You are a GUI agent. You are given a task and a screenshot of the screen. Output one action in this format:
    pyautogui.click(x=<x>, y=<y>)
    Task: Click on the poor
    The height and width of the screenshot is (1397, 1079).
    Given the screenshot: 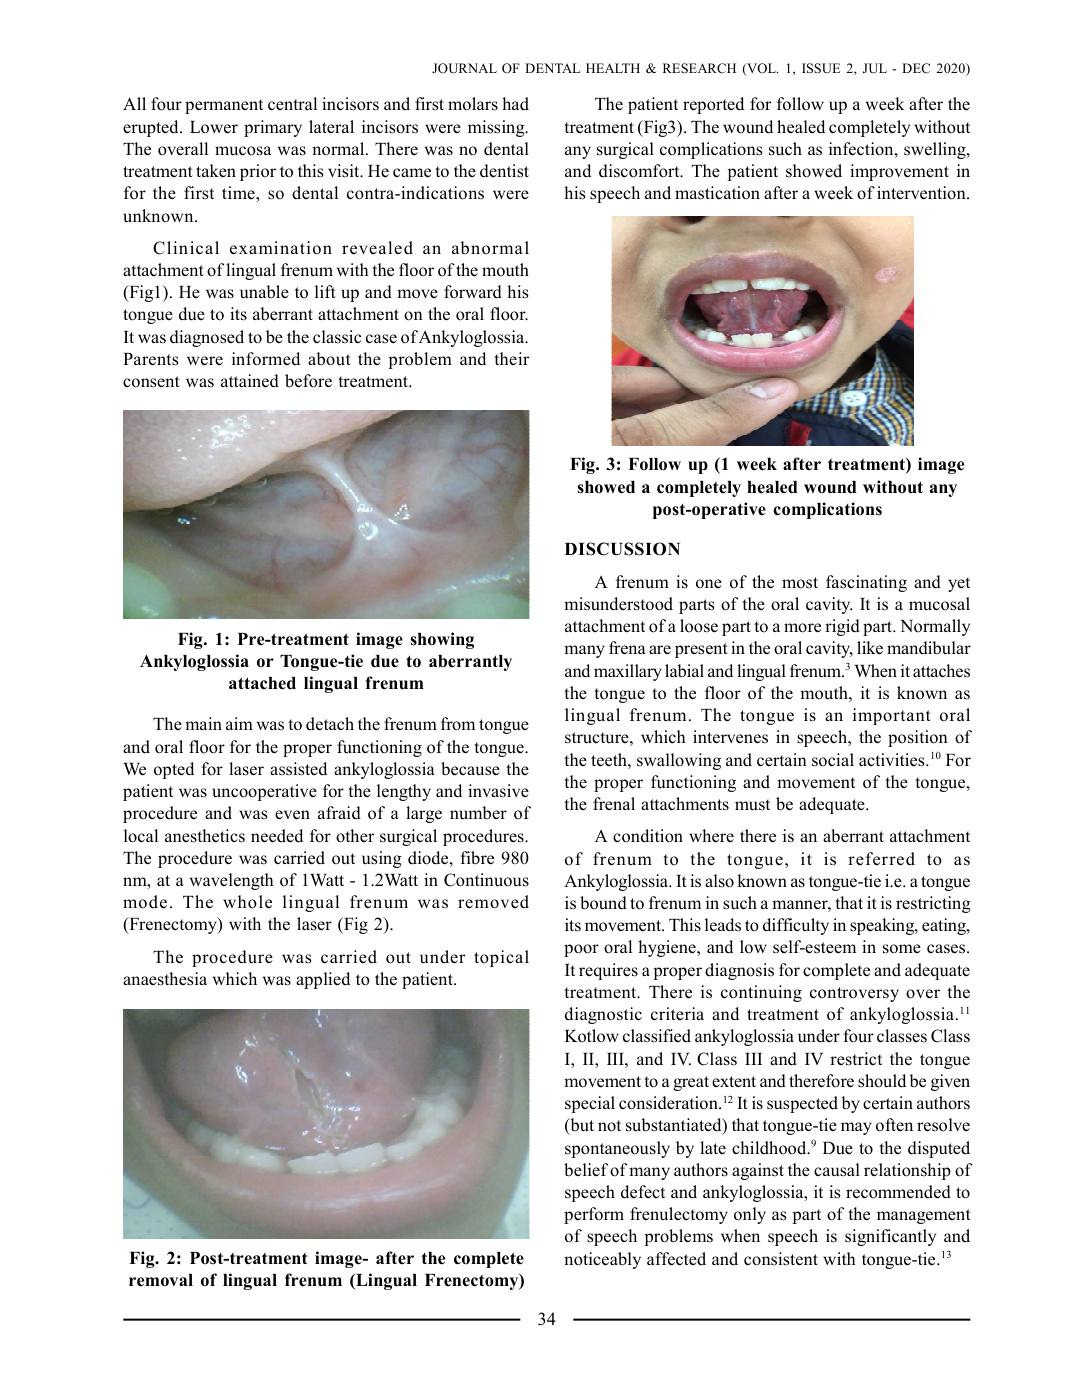 What is the action you would take?
    pyautogui.click(x=581, y=950)
